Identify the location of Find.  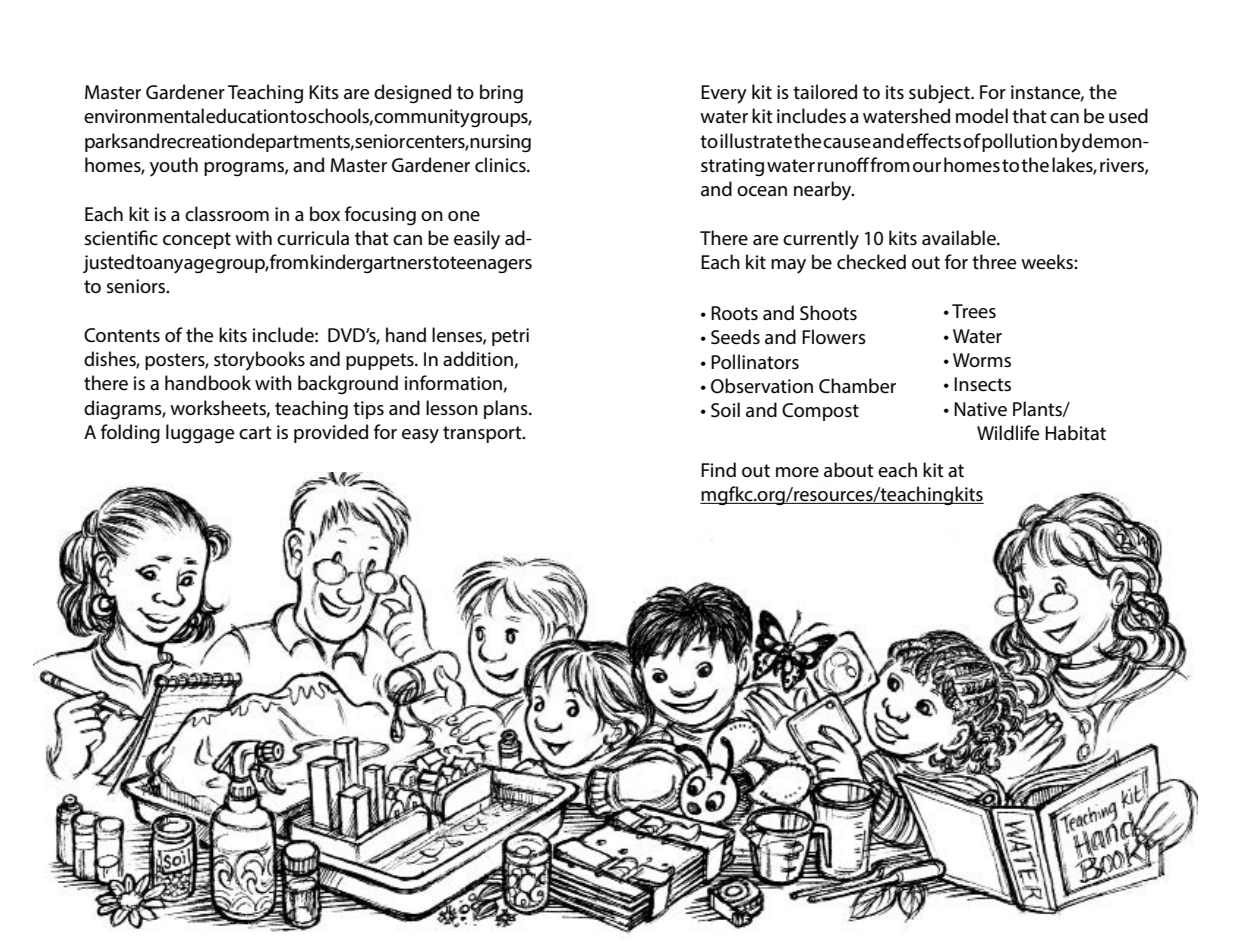
(718, 469).
